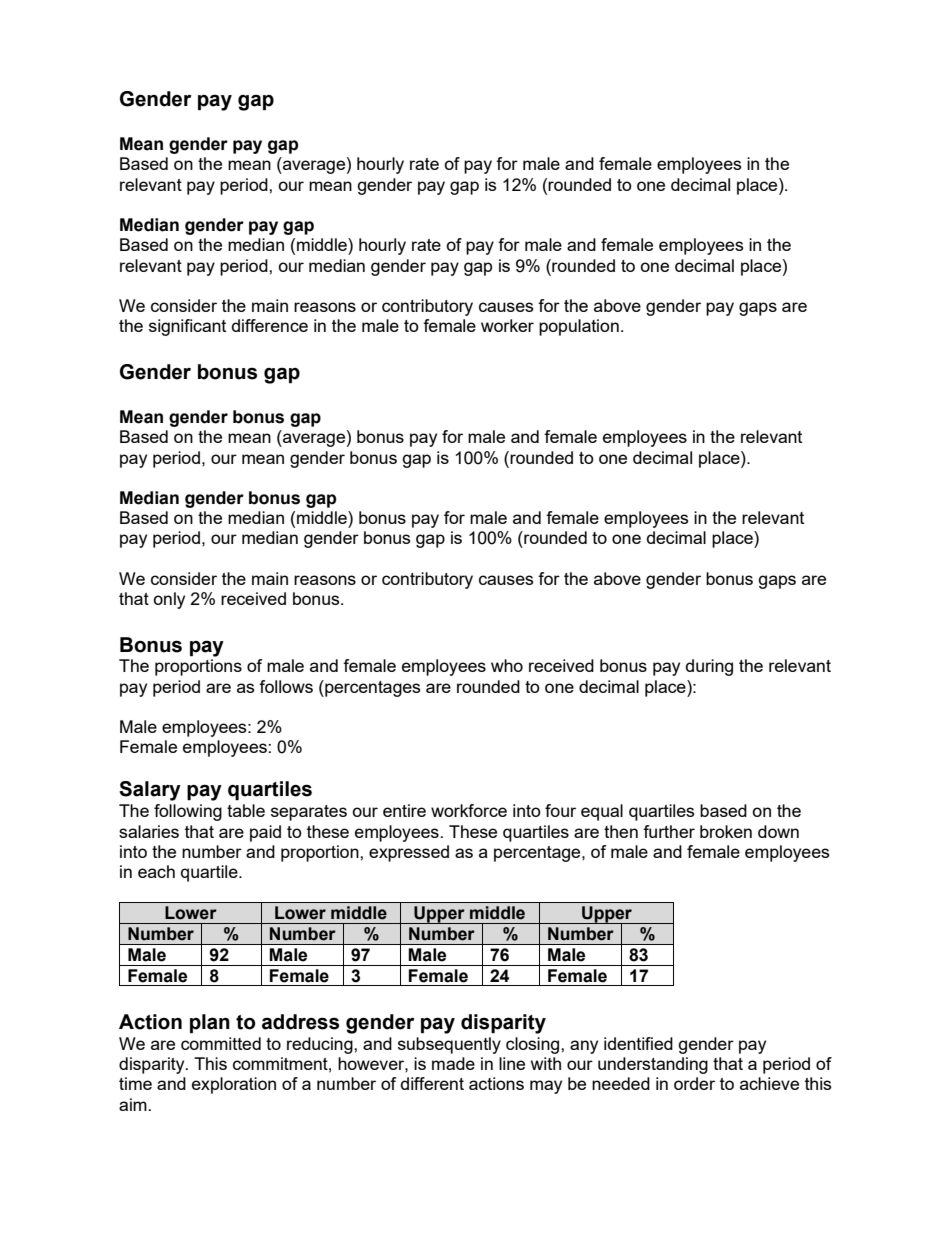 The width and height of the document is (952, 1233). Describe the element at coordinates (188, 812) in the document. I see `following` at that location.
